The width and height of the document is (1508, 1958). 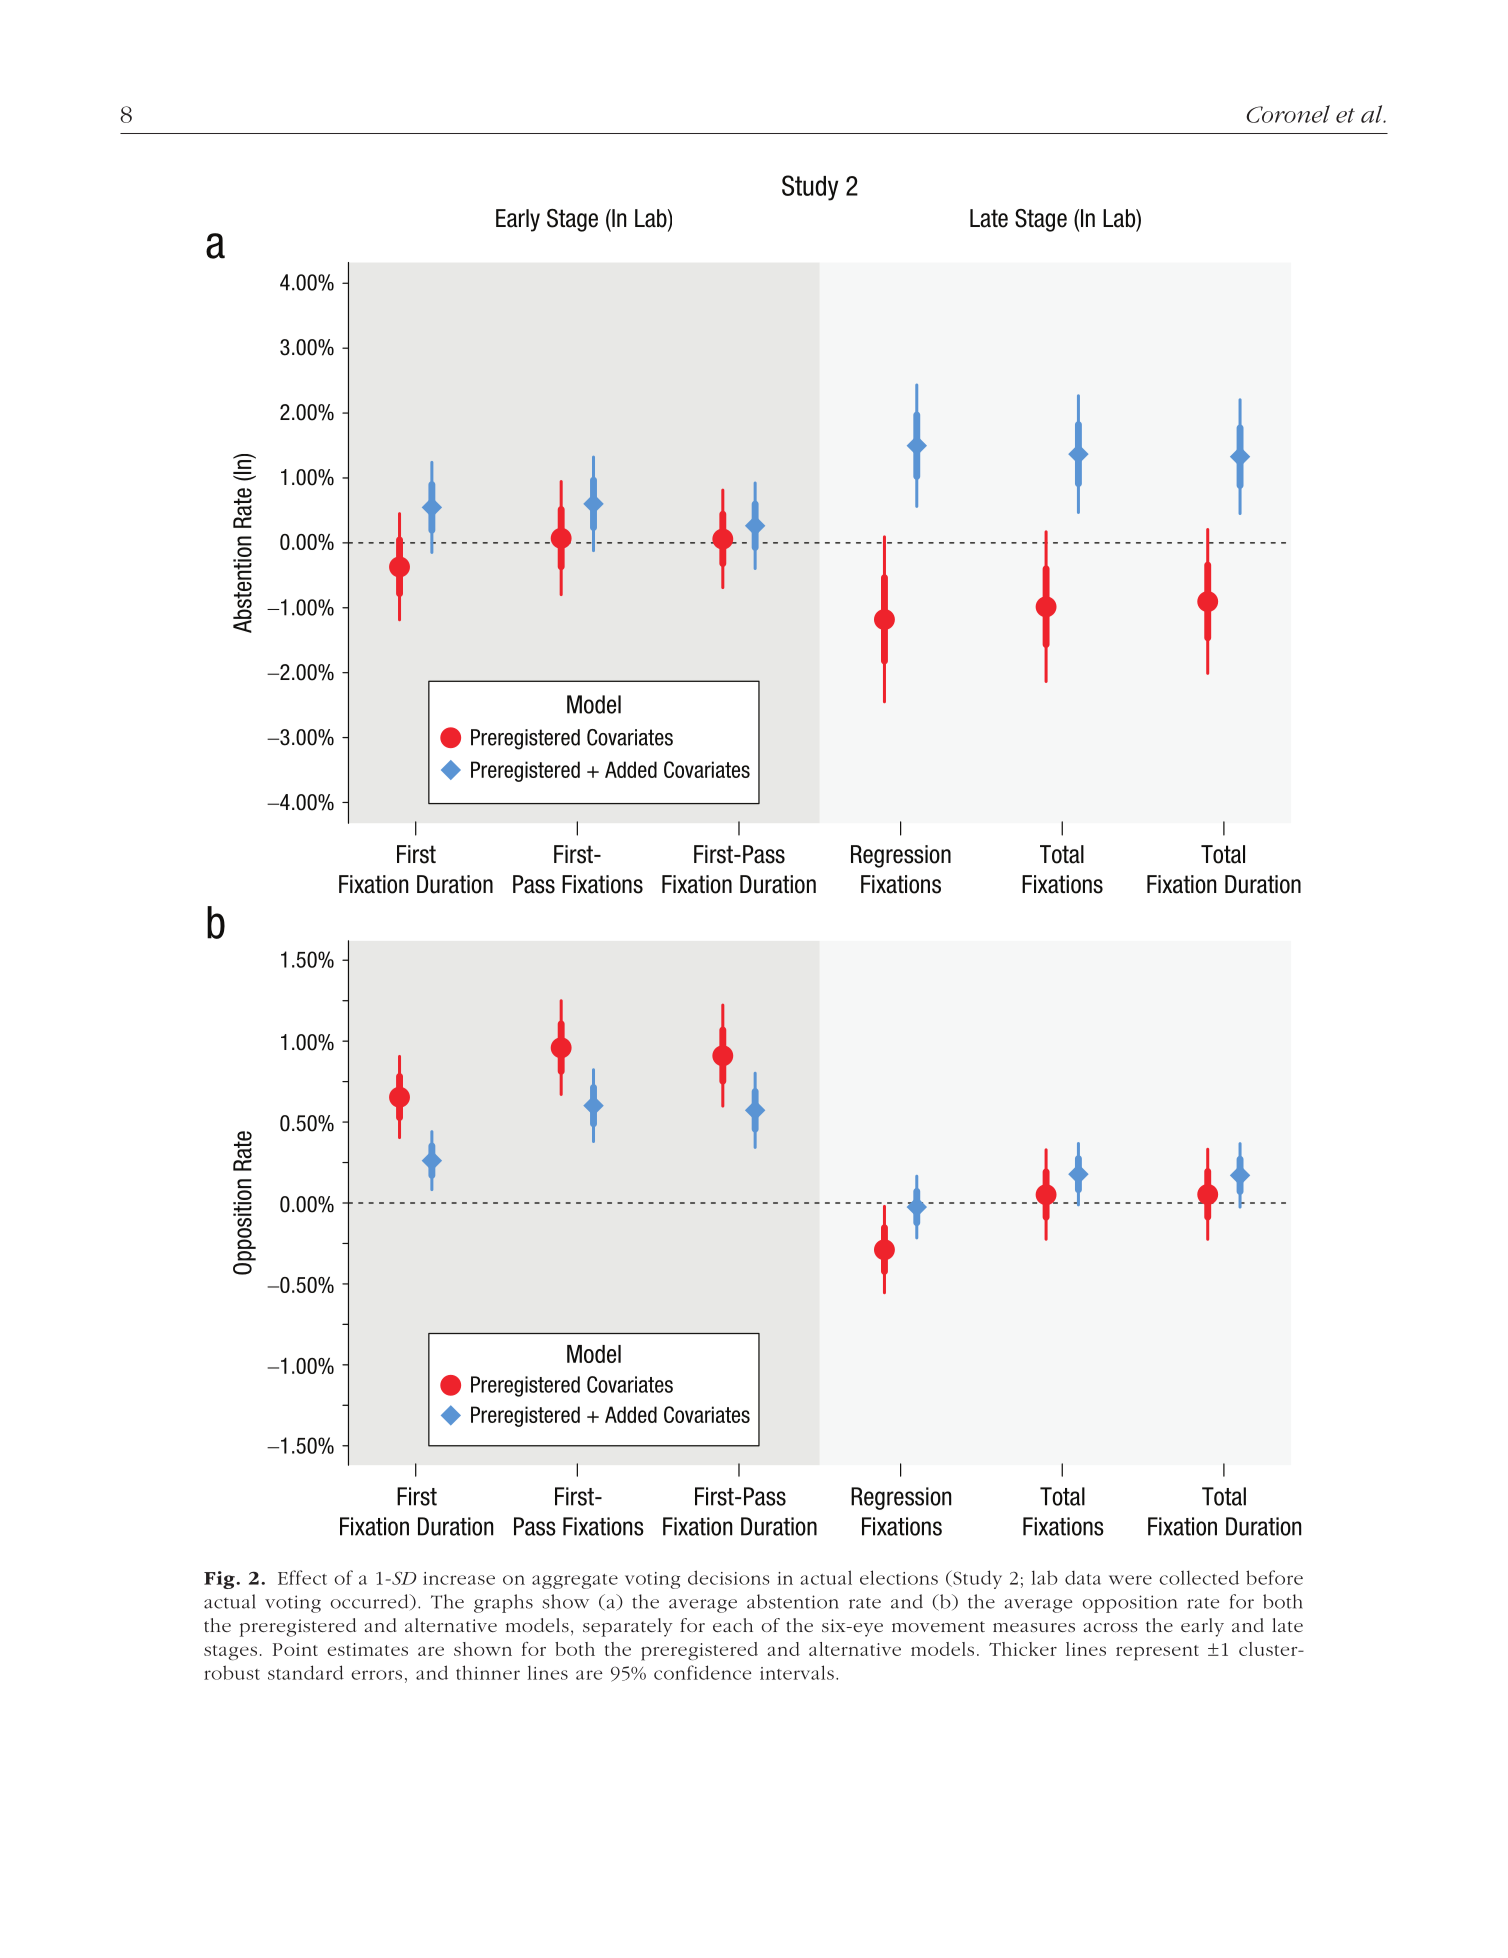 What do you see at coordinates (376, 1675) in the document?
I see `errors` at bounding box center [376, 1675].
